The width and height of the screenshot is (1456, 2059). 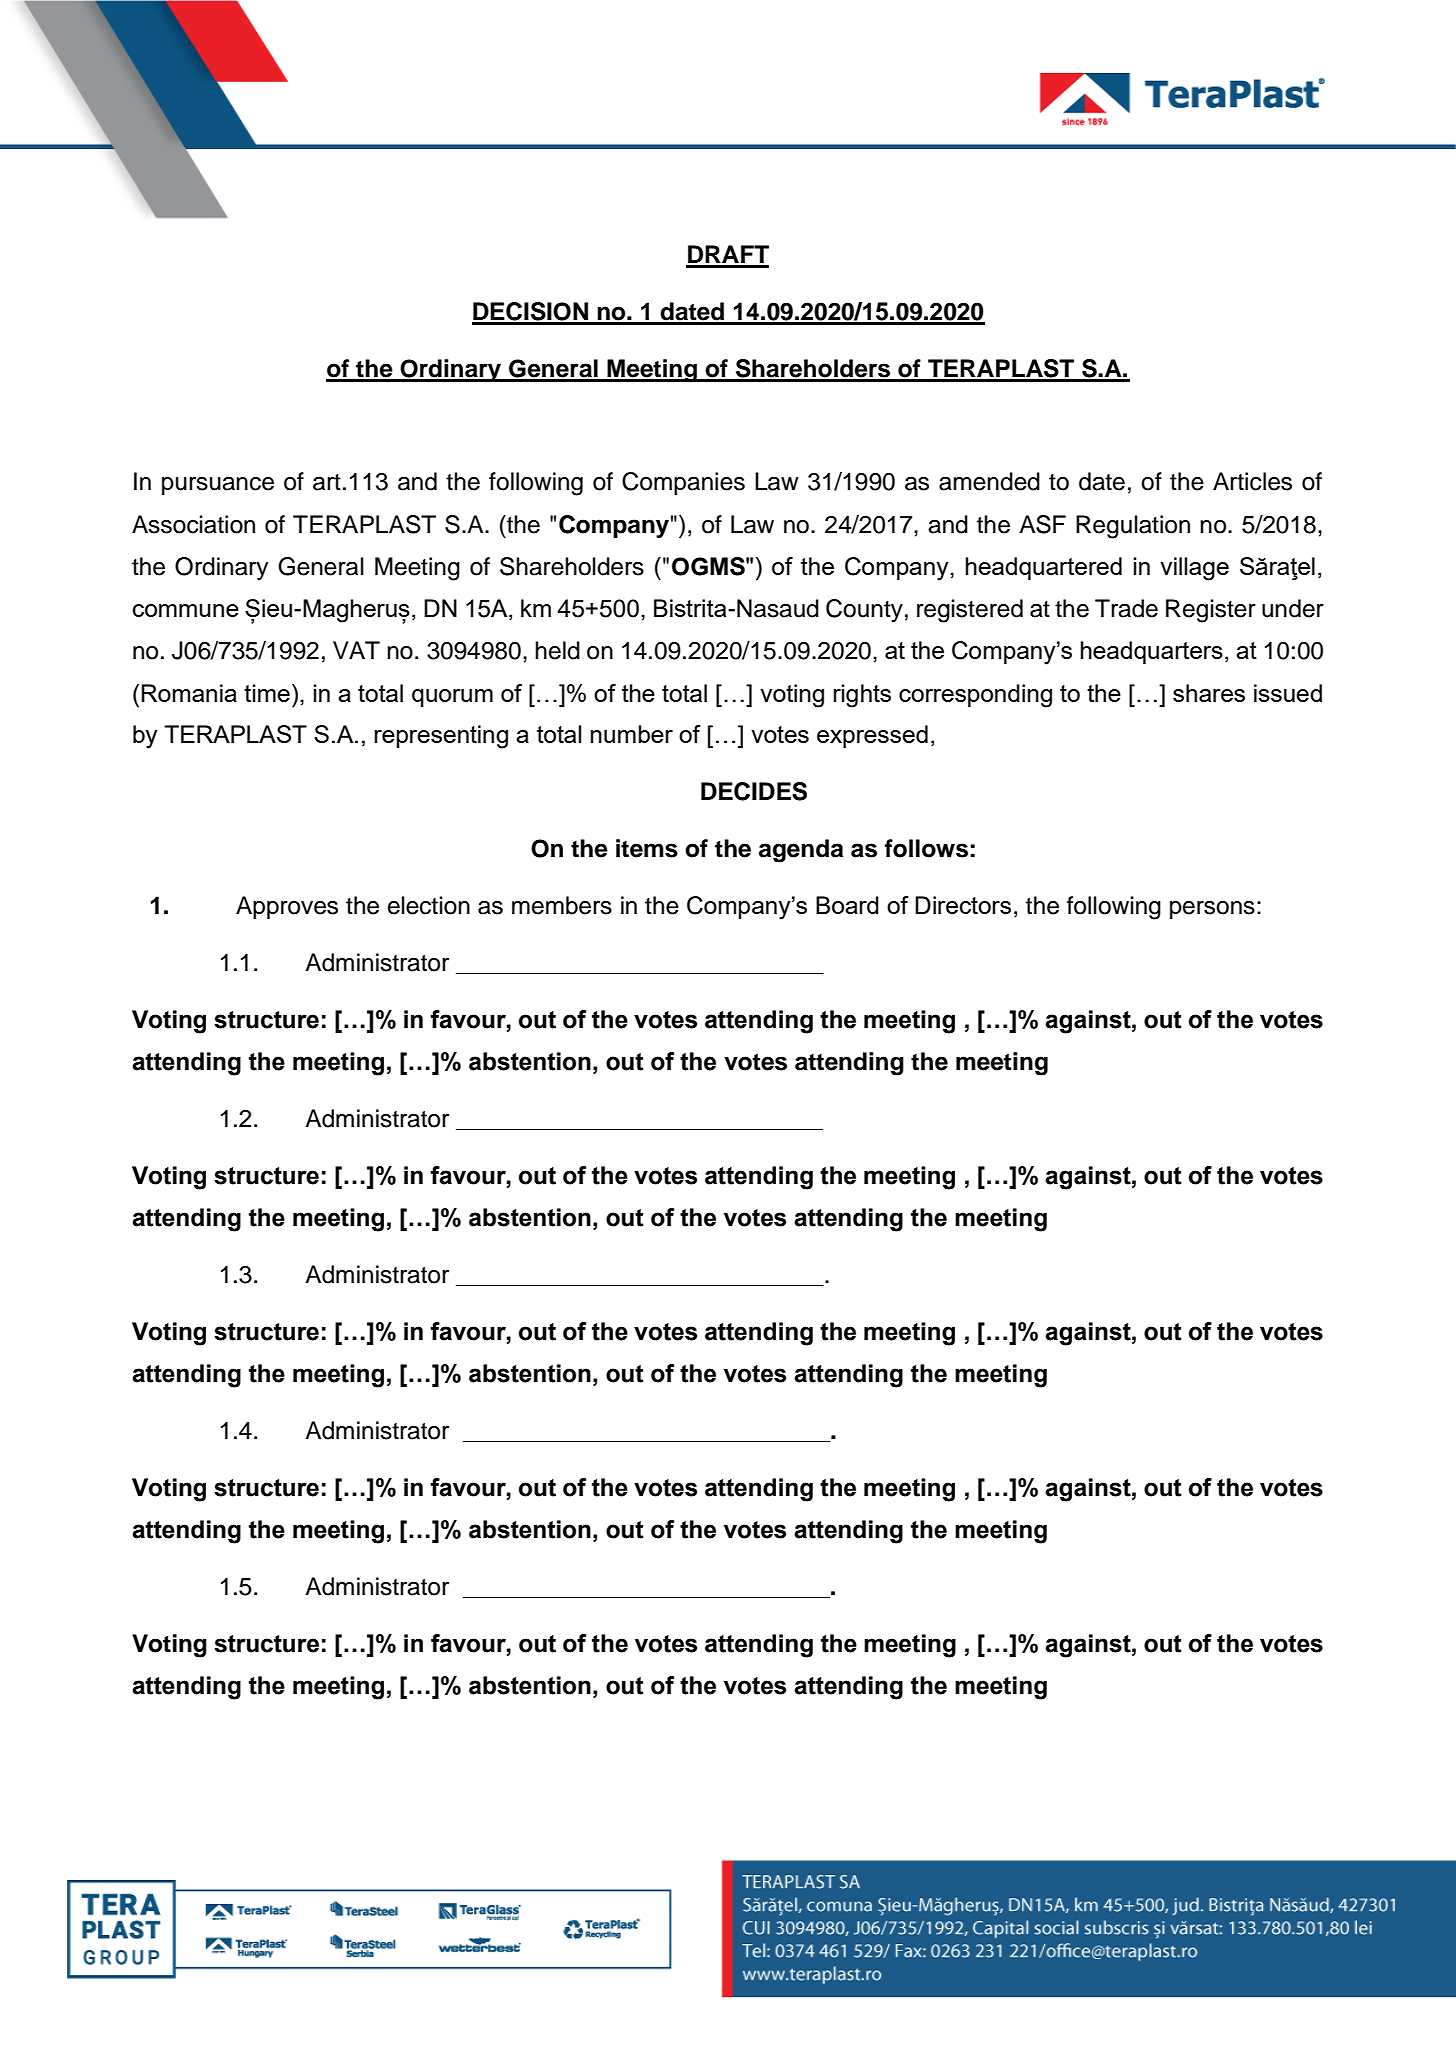 I want to click on commune, so click(x=186, y=610).
